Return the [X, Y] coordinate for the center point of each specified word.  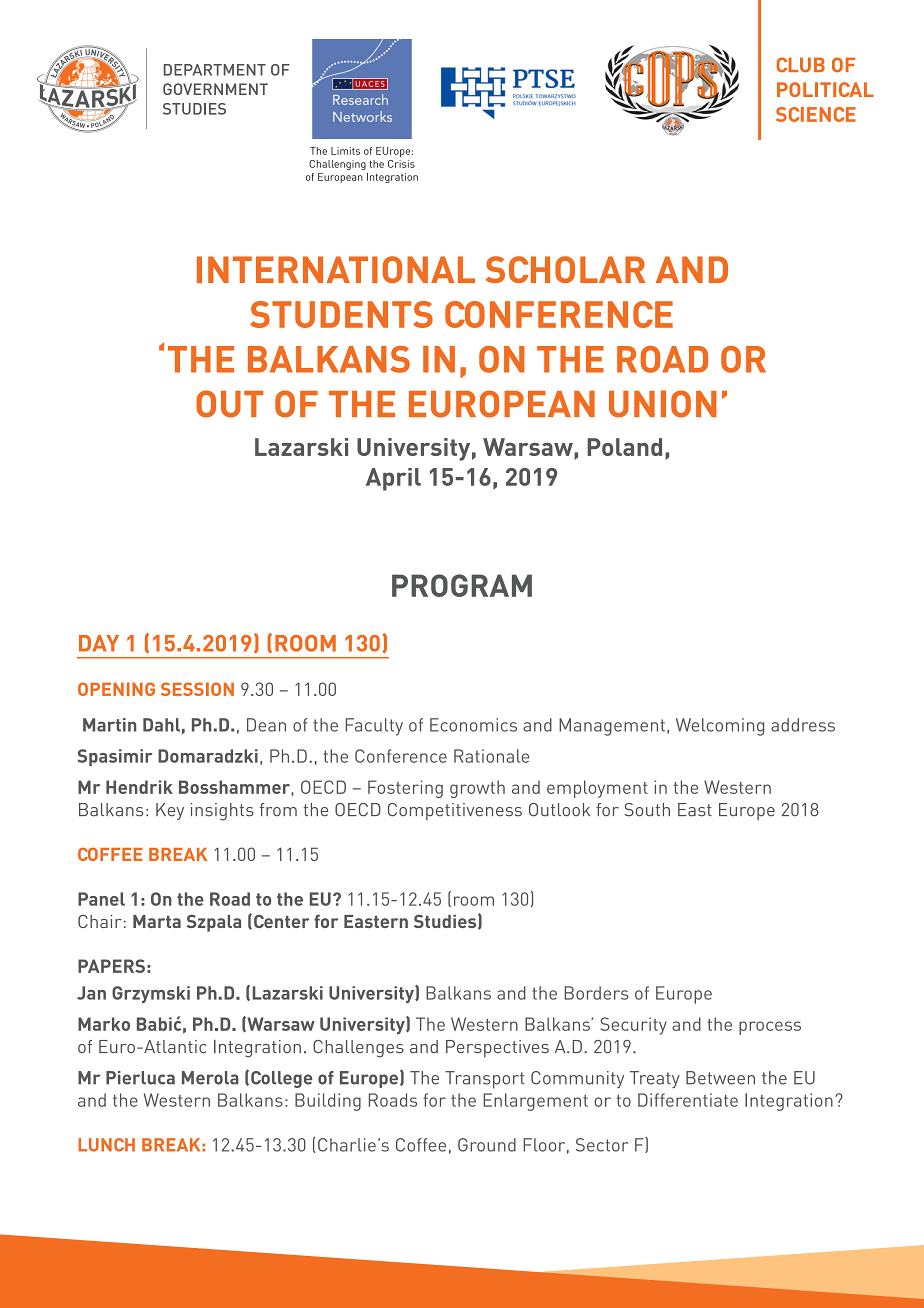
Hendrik [139, 787]
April [393, 479]
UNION [663, 404]
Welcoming [720, 727]
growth [477, 789]
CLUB [800, 65]
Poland [624, 447]
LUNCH [106, 1145]
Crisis [401, 164]
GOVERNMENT [215, 89]
